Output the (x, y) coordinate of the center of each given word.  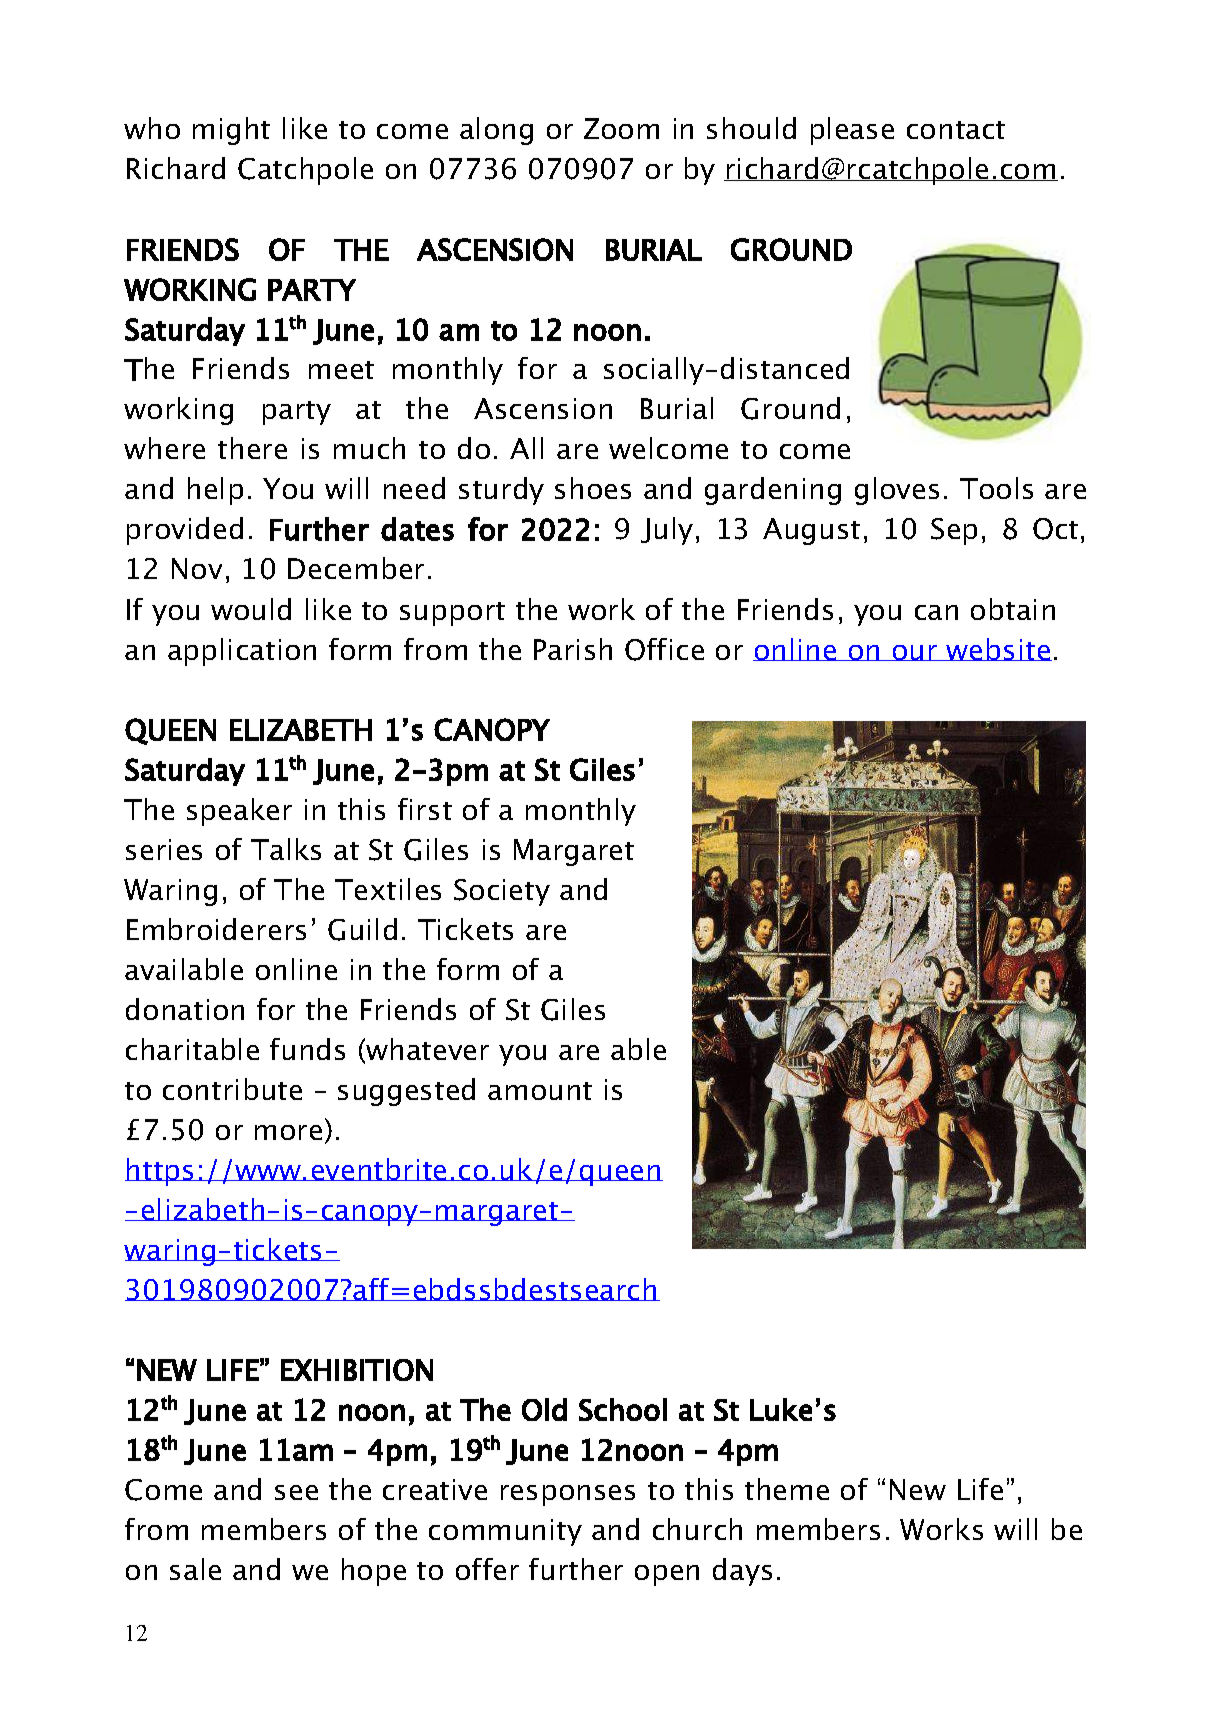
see (296, 1492)
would (251, 609)
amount (540, 1091)
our (915, 653)
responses (568, 1495)
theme (787, 1489)
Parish (573, 649)
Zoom (621, 128)
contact (956, 130)
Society (502, 892)
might (231, 131)
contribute (232, 1089)
